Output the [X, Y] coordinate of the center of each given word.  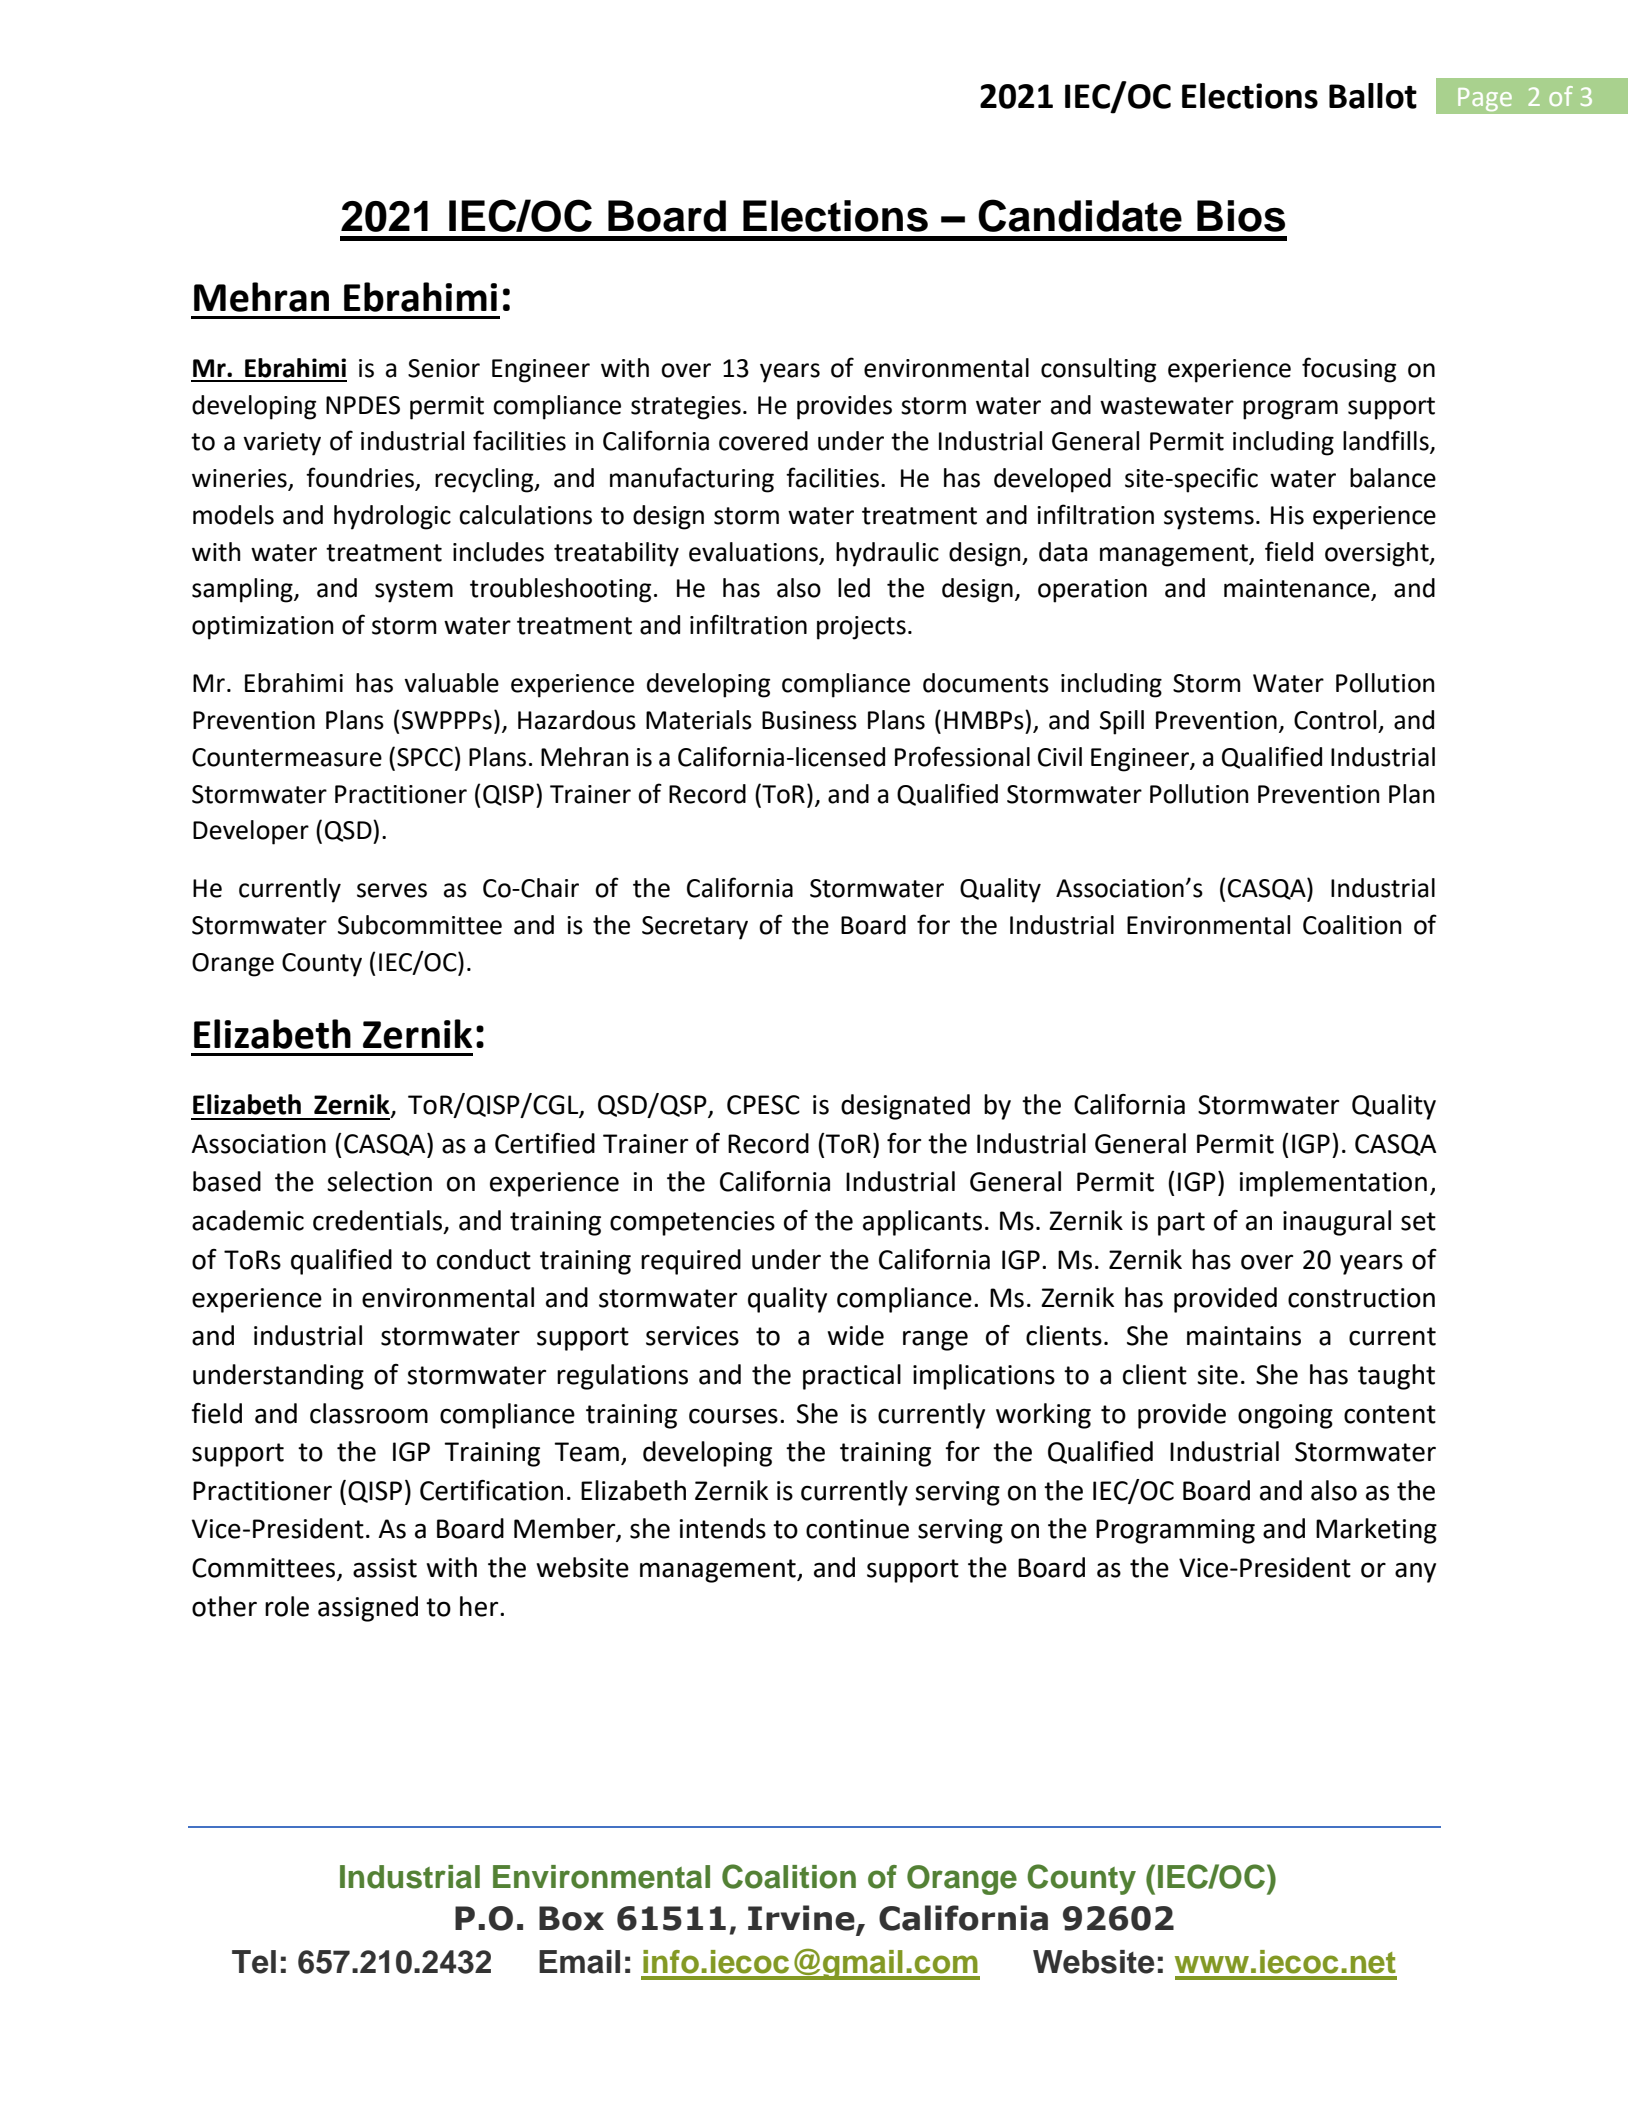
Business [809, 720]
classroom [369, 1413]
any [1415, 1572]
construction [1361, 1298]
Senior [444, 368]
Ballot [1373, 96]
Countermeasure [287, 757]
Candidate [1080, 215]
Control [1335, 720]
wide [855, 1335]
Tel [254, 1962]
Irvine [802, 1919]
